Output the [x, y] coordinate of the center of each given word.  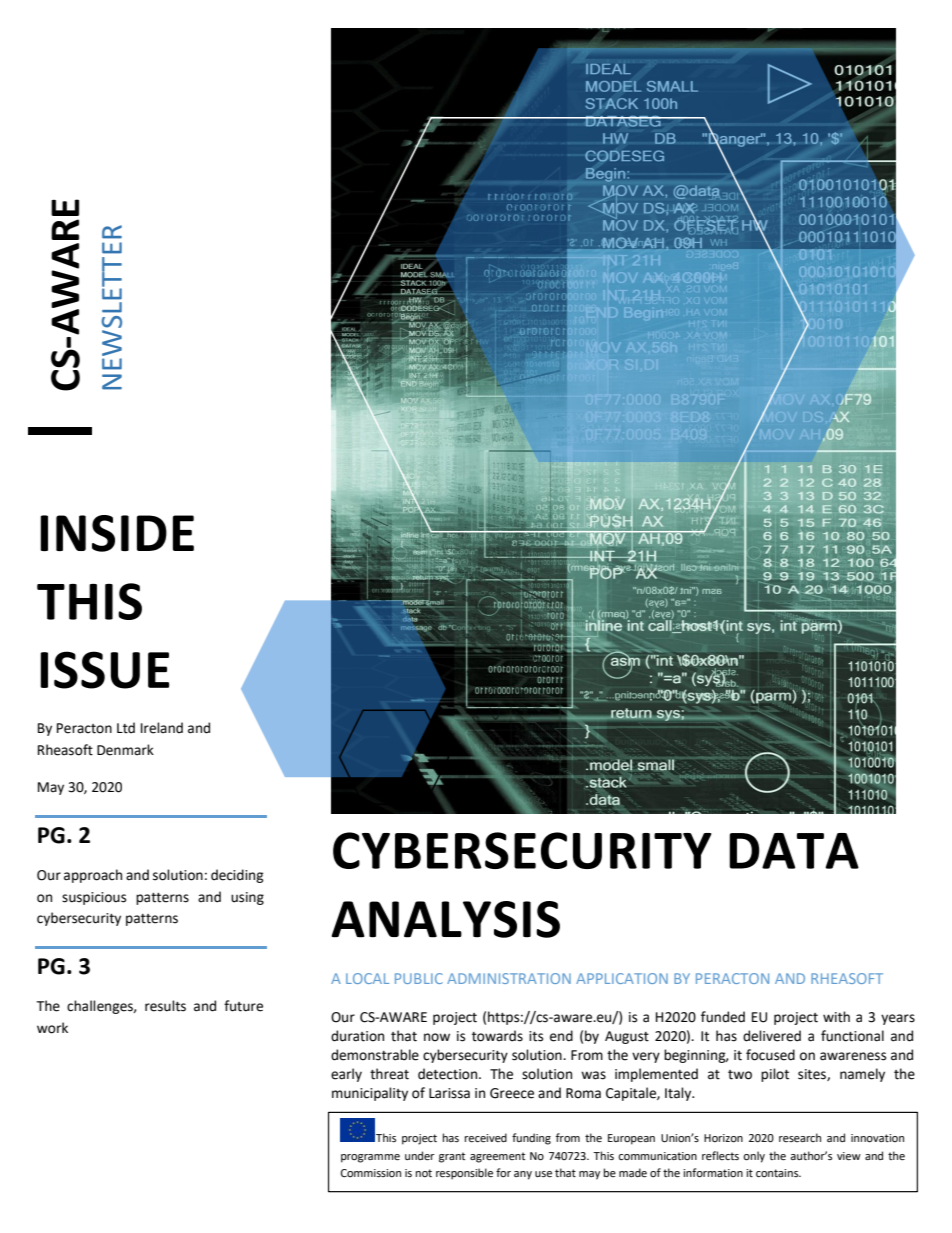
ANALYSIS [446, 919]
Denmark [125, 750]
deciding [237, 876]
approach [93, 876]
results [165, 1006]
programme [370, 1158]
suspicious [94, 898]
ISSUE [105, 670]
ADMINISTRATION [509, 978]
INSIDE [117, 533]
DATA [794, 851]
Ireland [162, 728]
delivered [772, 1036]
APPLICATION [622, 978]
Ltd [126, 728]
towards [497, 1036]
